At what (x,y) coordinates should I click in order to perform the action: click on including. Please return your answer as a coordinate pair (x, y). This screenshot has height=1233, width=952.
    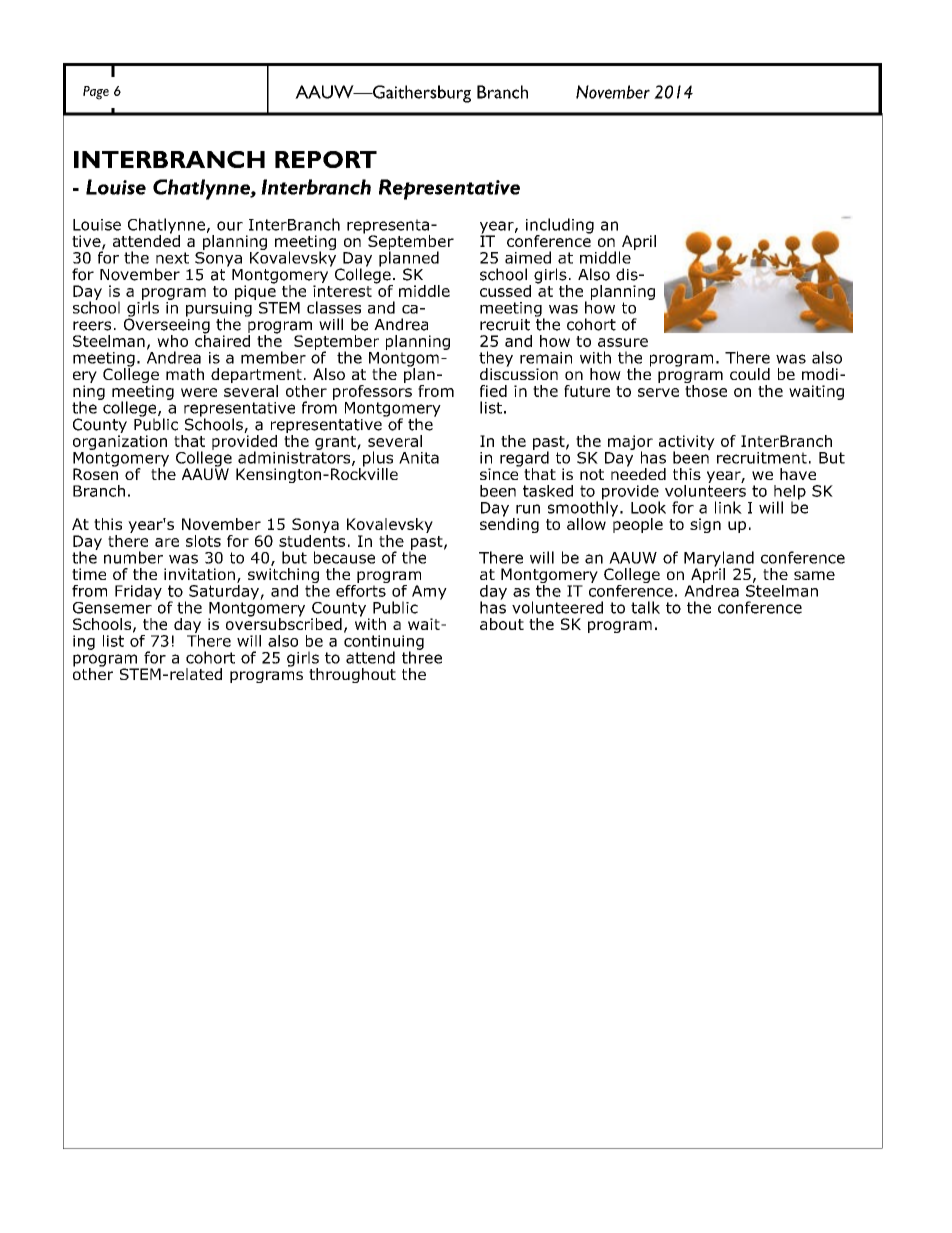
    Looking at the image, I should click on (560, 227).
